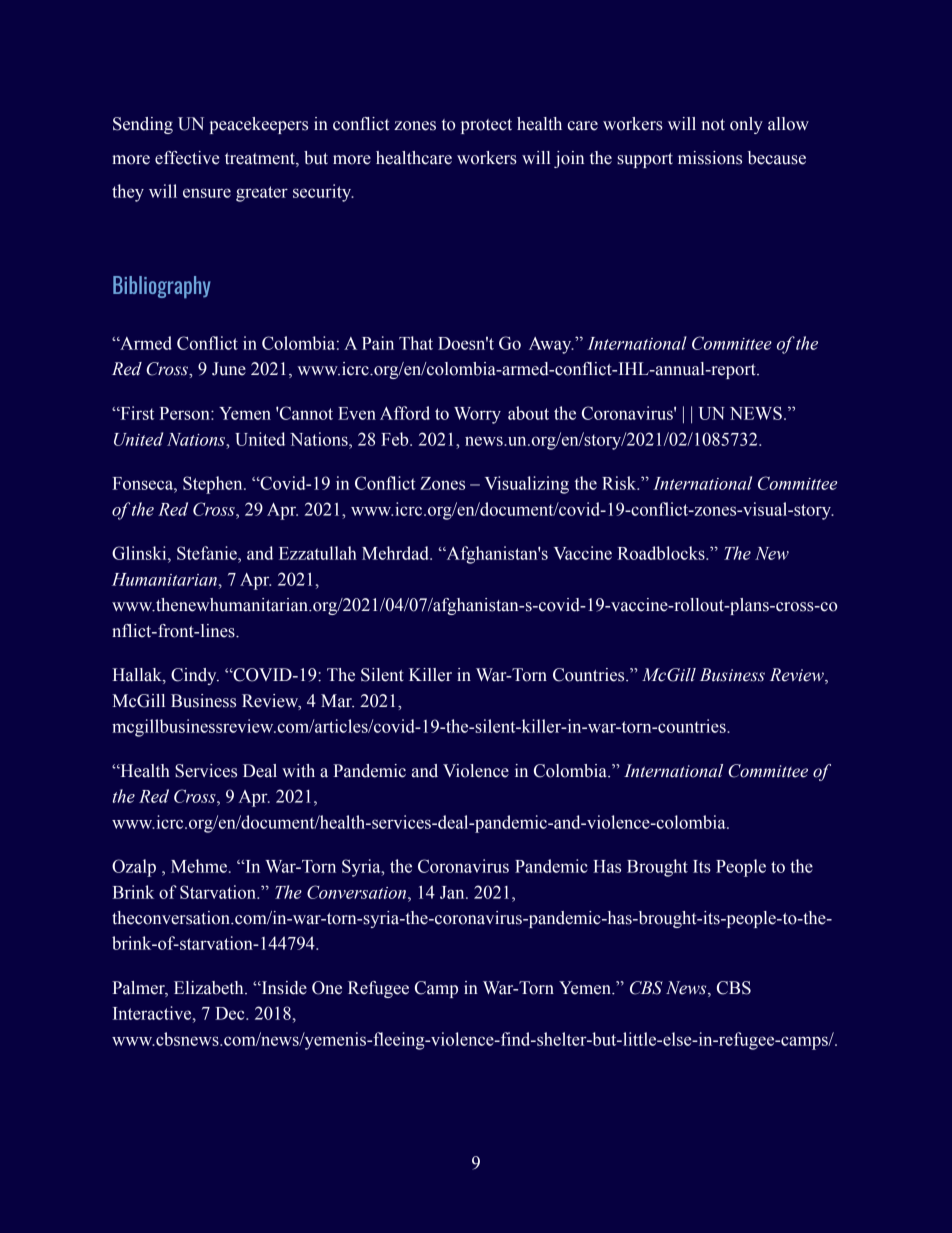 Image resolution: width=952 pixels, height=1233 pixels. What do you see at coordinates (477, 415) in the screenshot?
I see `Worry` at bounding box center [477, 415].
